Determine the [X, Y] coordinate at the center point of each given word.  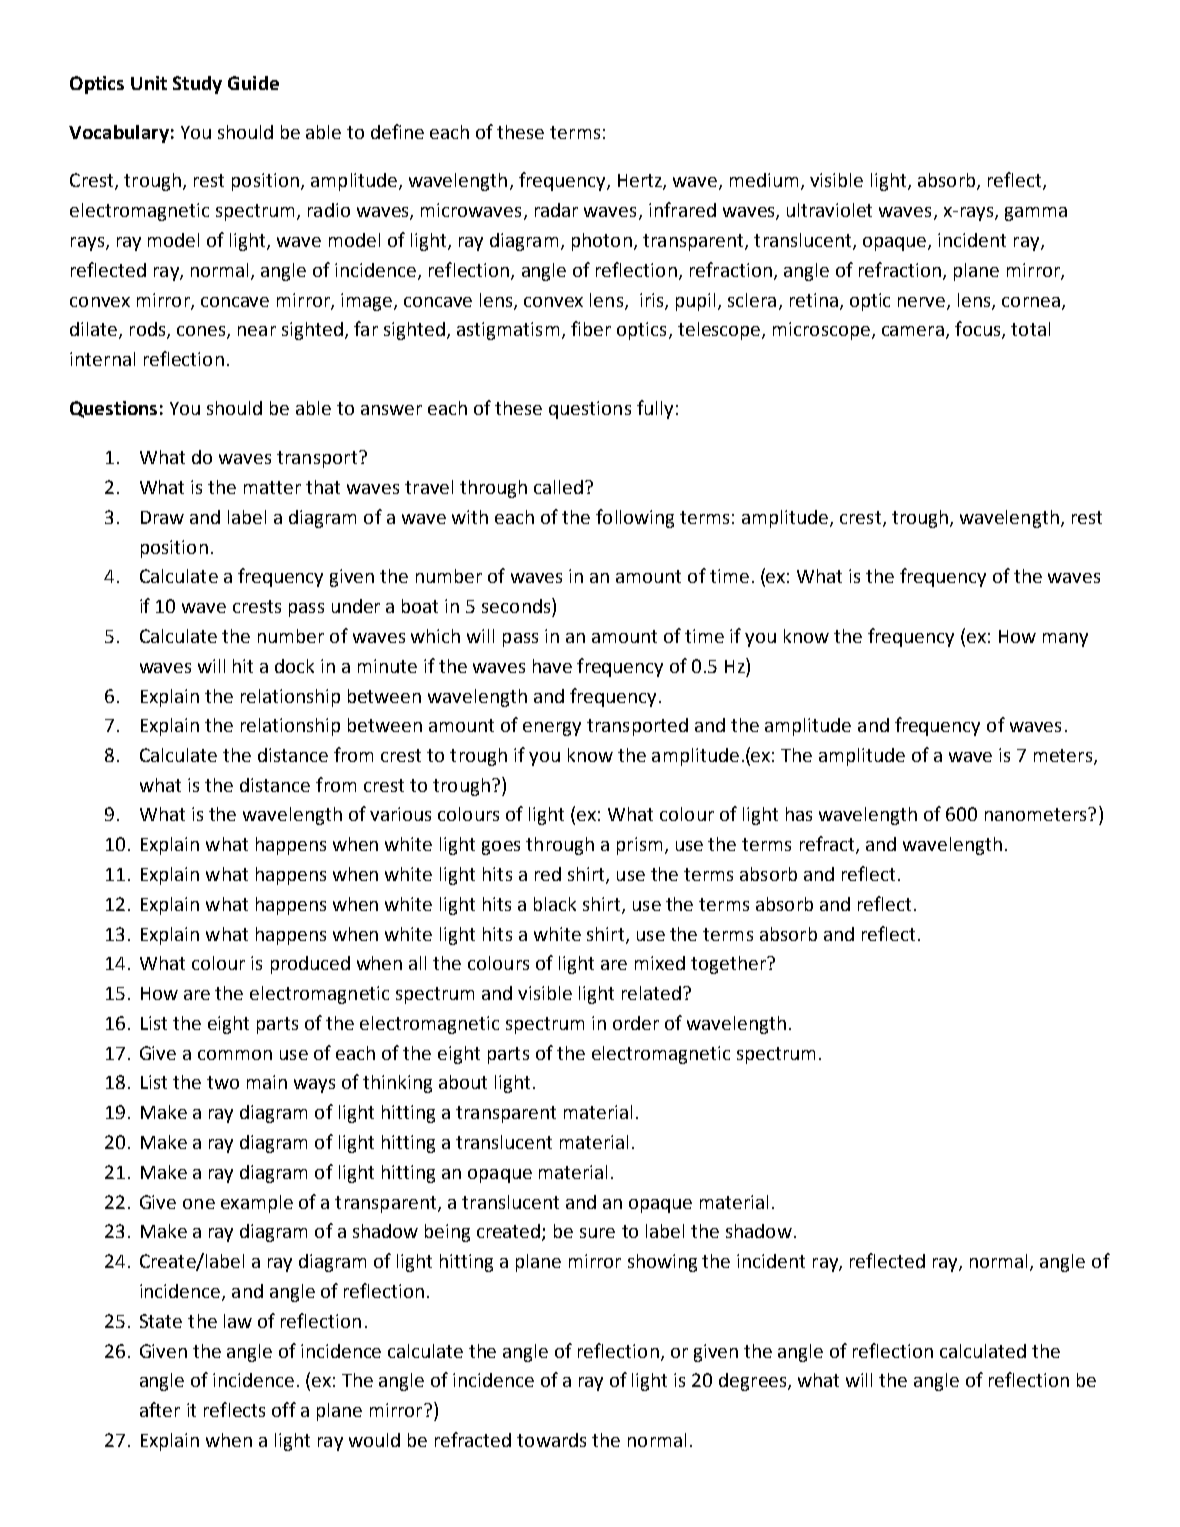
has [799, 814]
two [223, 1082]
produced [310, 965]
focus [979, 330]
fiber [591, 328]
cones [202, 332]
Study [197, 85]
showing [662, 1263]
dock [294, 666]
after [160, 1409]
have [552, 666]
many [1065, 640]
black [555, 904]
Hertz [641, 182]
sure [597, 1233]
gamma [1036, 214]
